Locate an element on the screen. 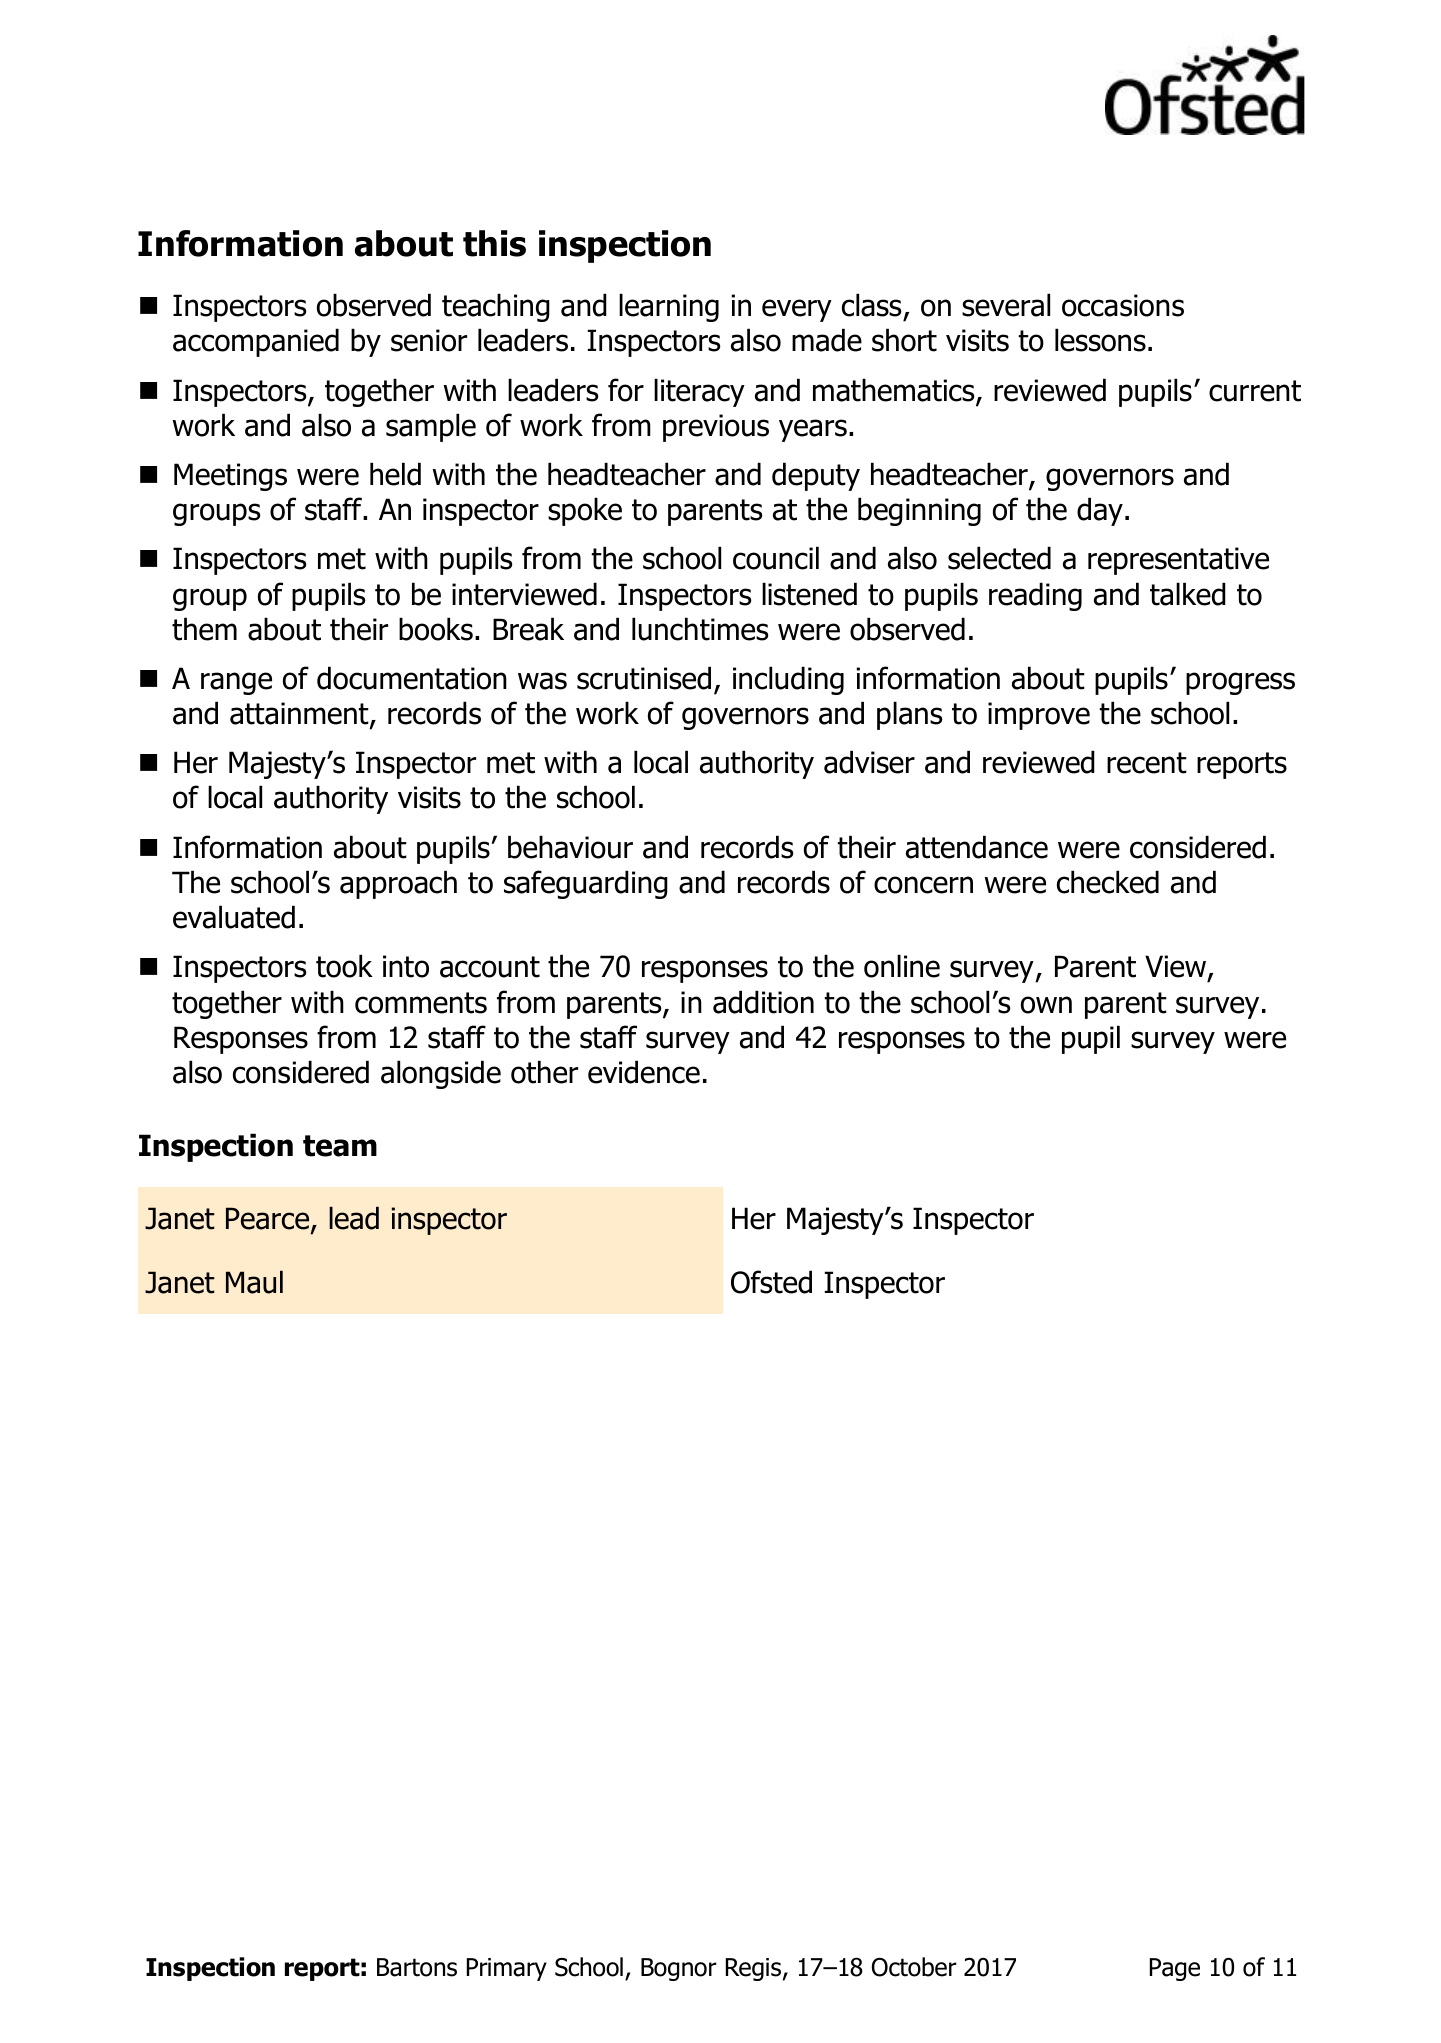  October is located at coordinates (914, 1967).
